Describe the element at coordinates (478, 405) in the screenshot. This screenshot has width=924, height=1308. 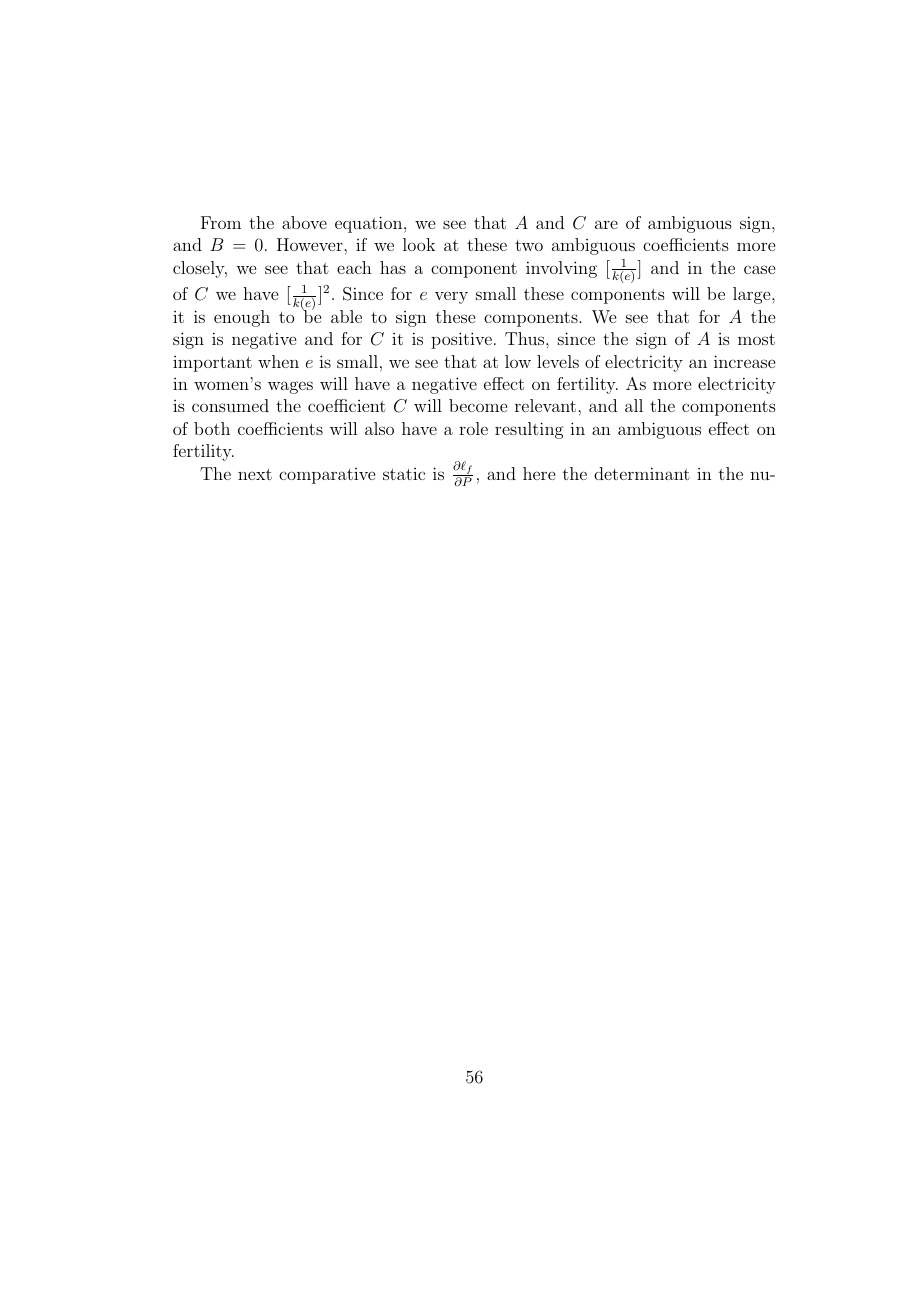
I see `become` at that location.
